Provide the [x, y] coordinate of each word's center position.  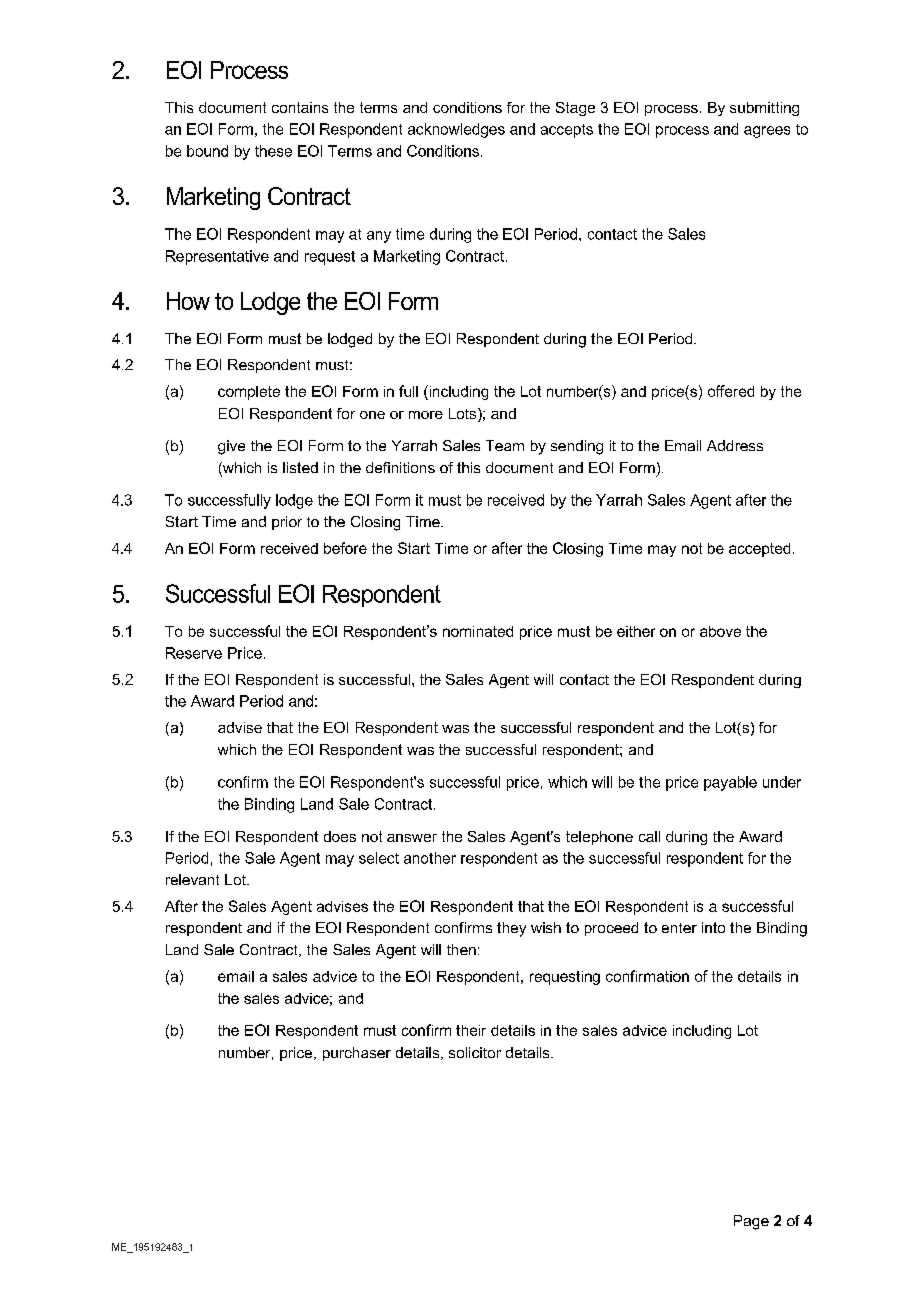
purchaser [357, 1054]
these [273, 151]
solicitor [475, 1052]
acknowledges [456, 130]
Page [751, 1222]
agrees [767, 132]
